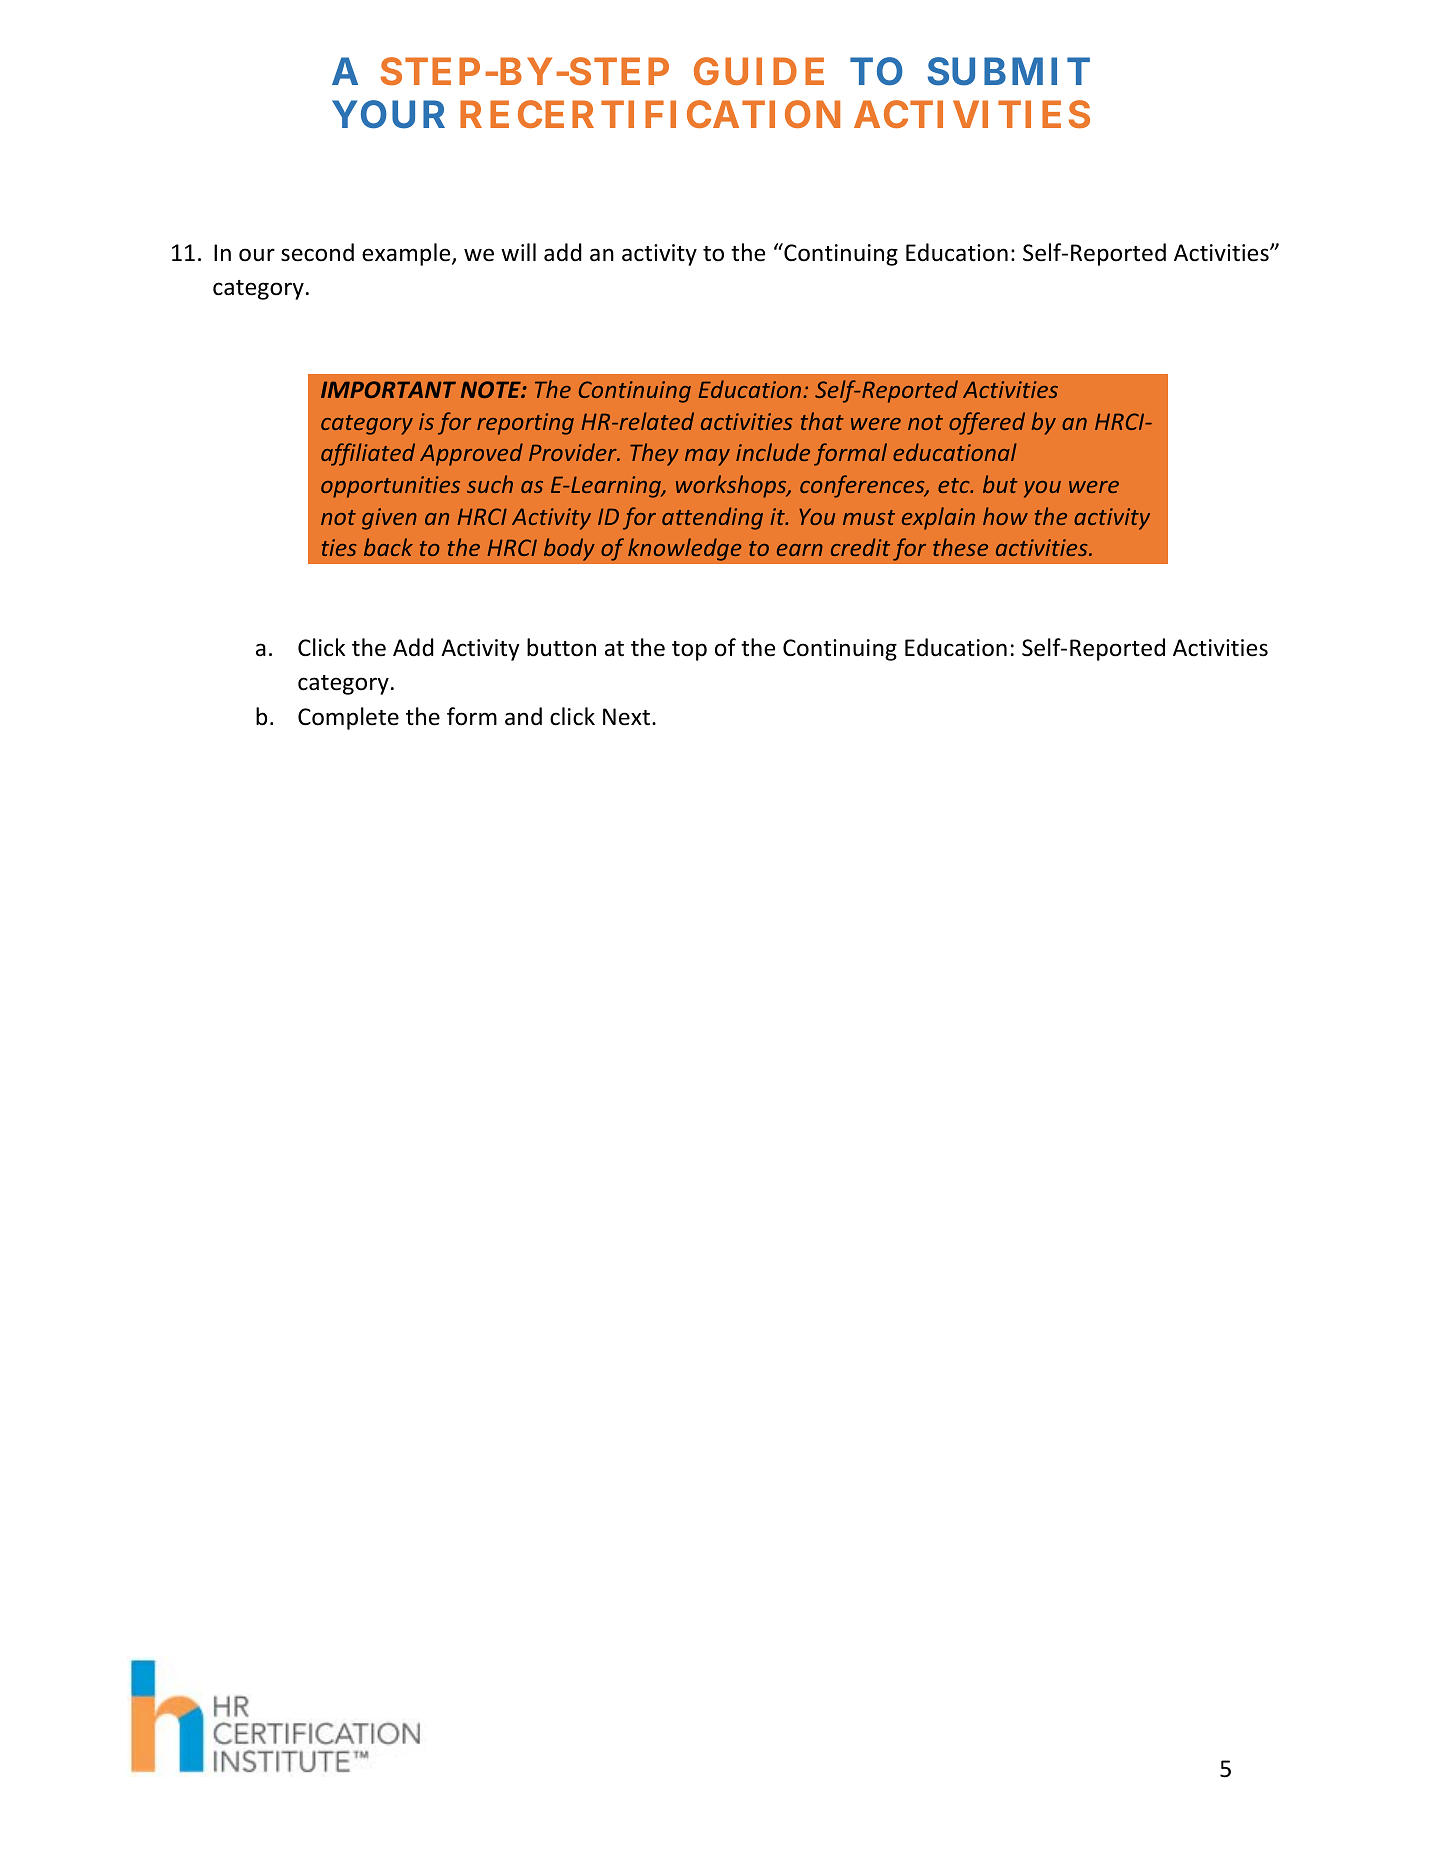  Describe the element at coordinates (955, 485) in the page. I see `etc` at that location.
